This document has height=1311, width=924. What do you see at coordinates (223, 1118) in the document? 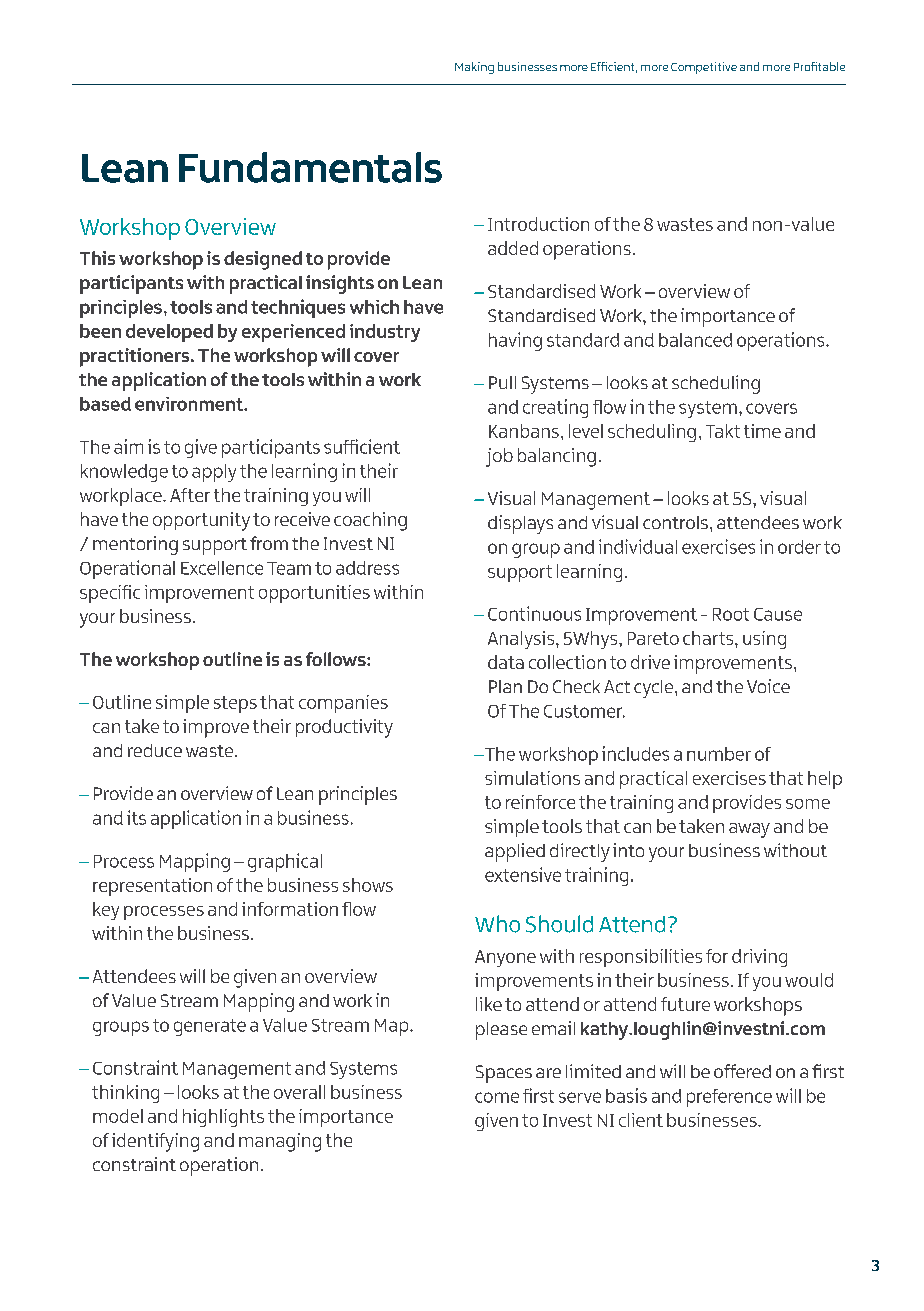
I see `highlights` at bounding box center [223, 1118].
